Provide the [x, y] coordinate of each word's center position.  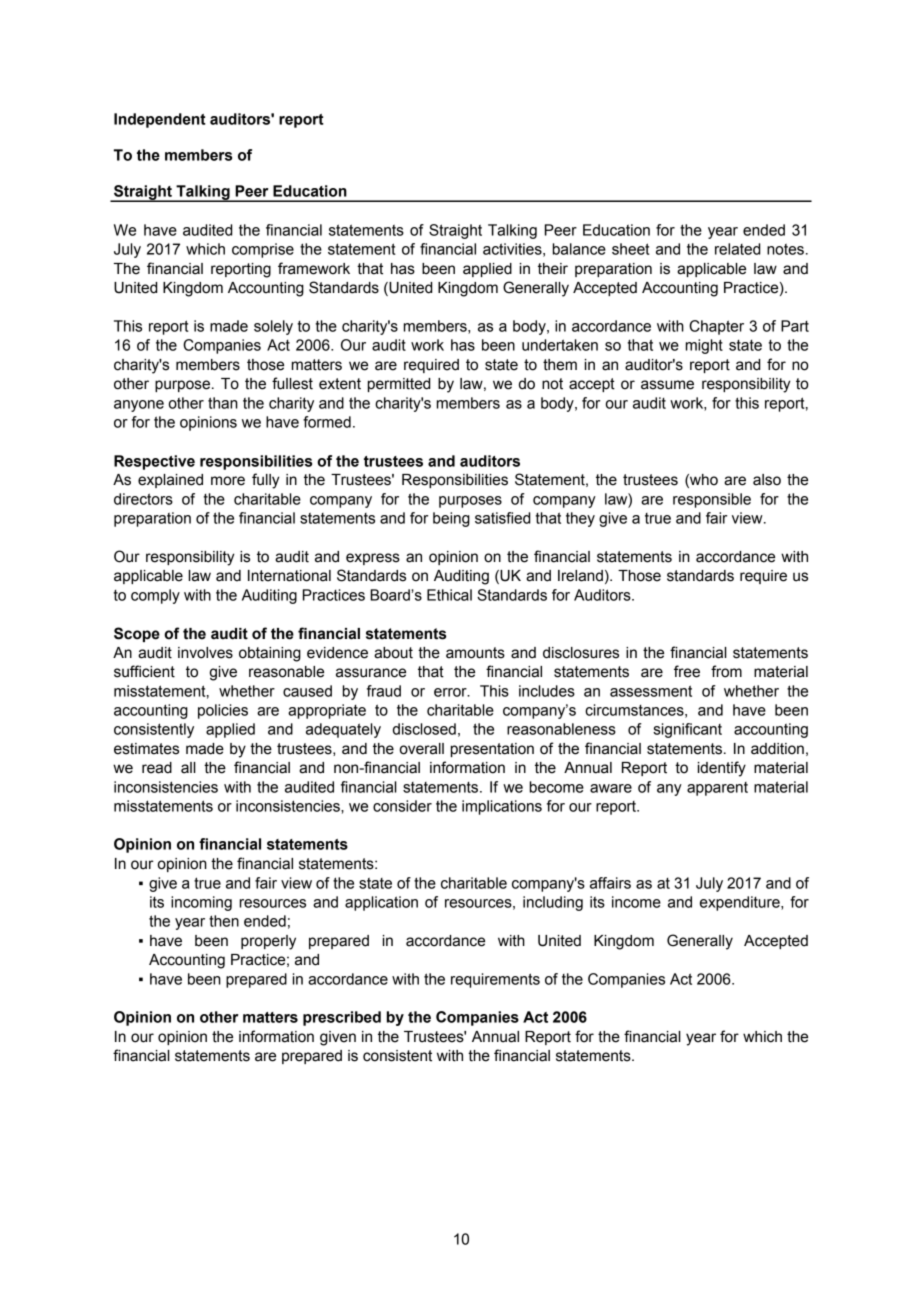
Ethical [449, 595]
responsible [712, 500]
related [737, 249]
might [704, 346]
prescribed [342, 1018]
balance [579, 249]
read [157, 768]
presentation [492, 750]
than [223, 403]
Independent [160, 120]
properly [268, 942]
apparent [717, 789]
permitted [399, 385]
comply [155, 596]
